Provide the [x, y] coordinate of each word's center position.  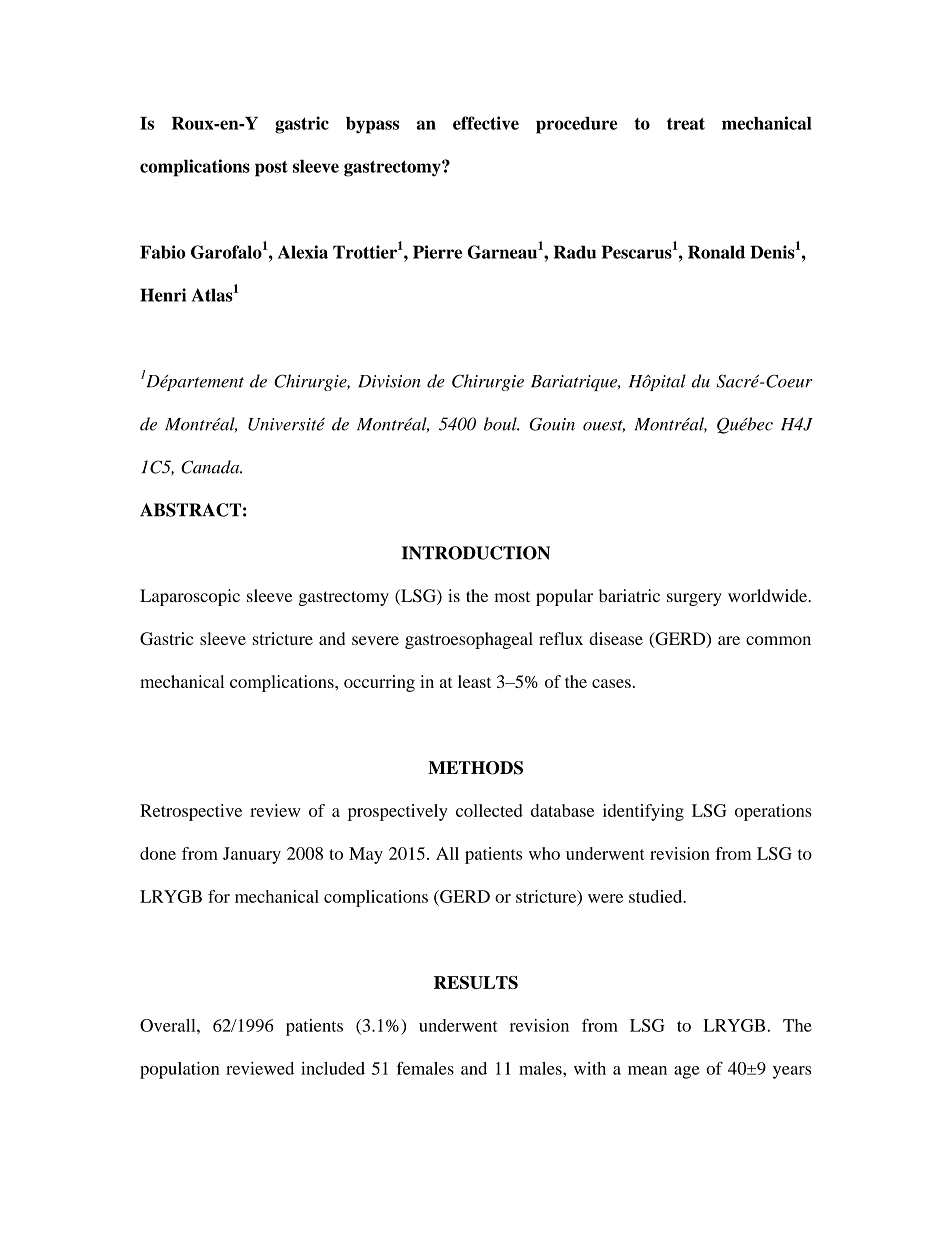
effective [486, 123]
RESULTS [476, 982]
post [271, 169]
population [180, 1070]
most [512, 596]
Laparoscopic [190, 597]
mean [647, 1070]
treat [686, 124]
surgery [694, 599]
